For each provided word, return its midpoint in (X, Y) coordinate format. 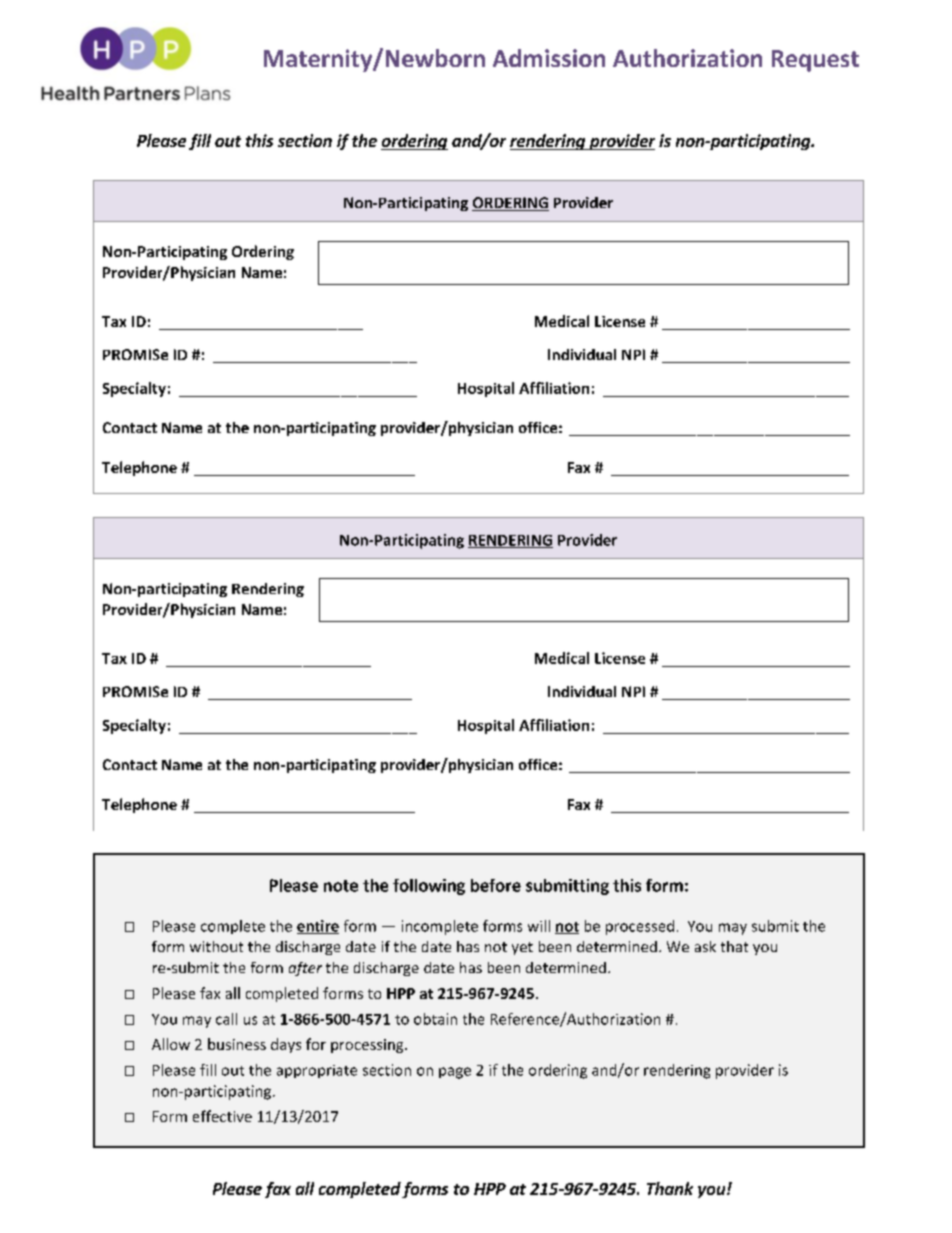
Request (815, 61)
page (455, 1073)
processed (640, 927)
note (341, 886)
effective (222, 1116)
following (429, 887)
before (496, 885)
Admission (549, 58)
